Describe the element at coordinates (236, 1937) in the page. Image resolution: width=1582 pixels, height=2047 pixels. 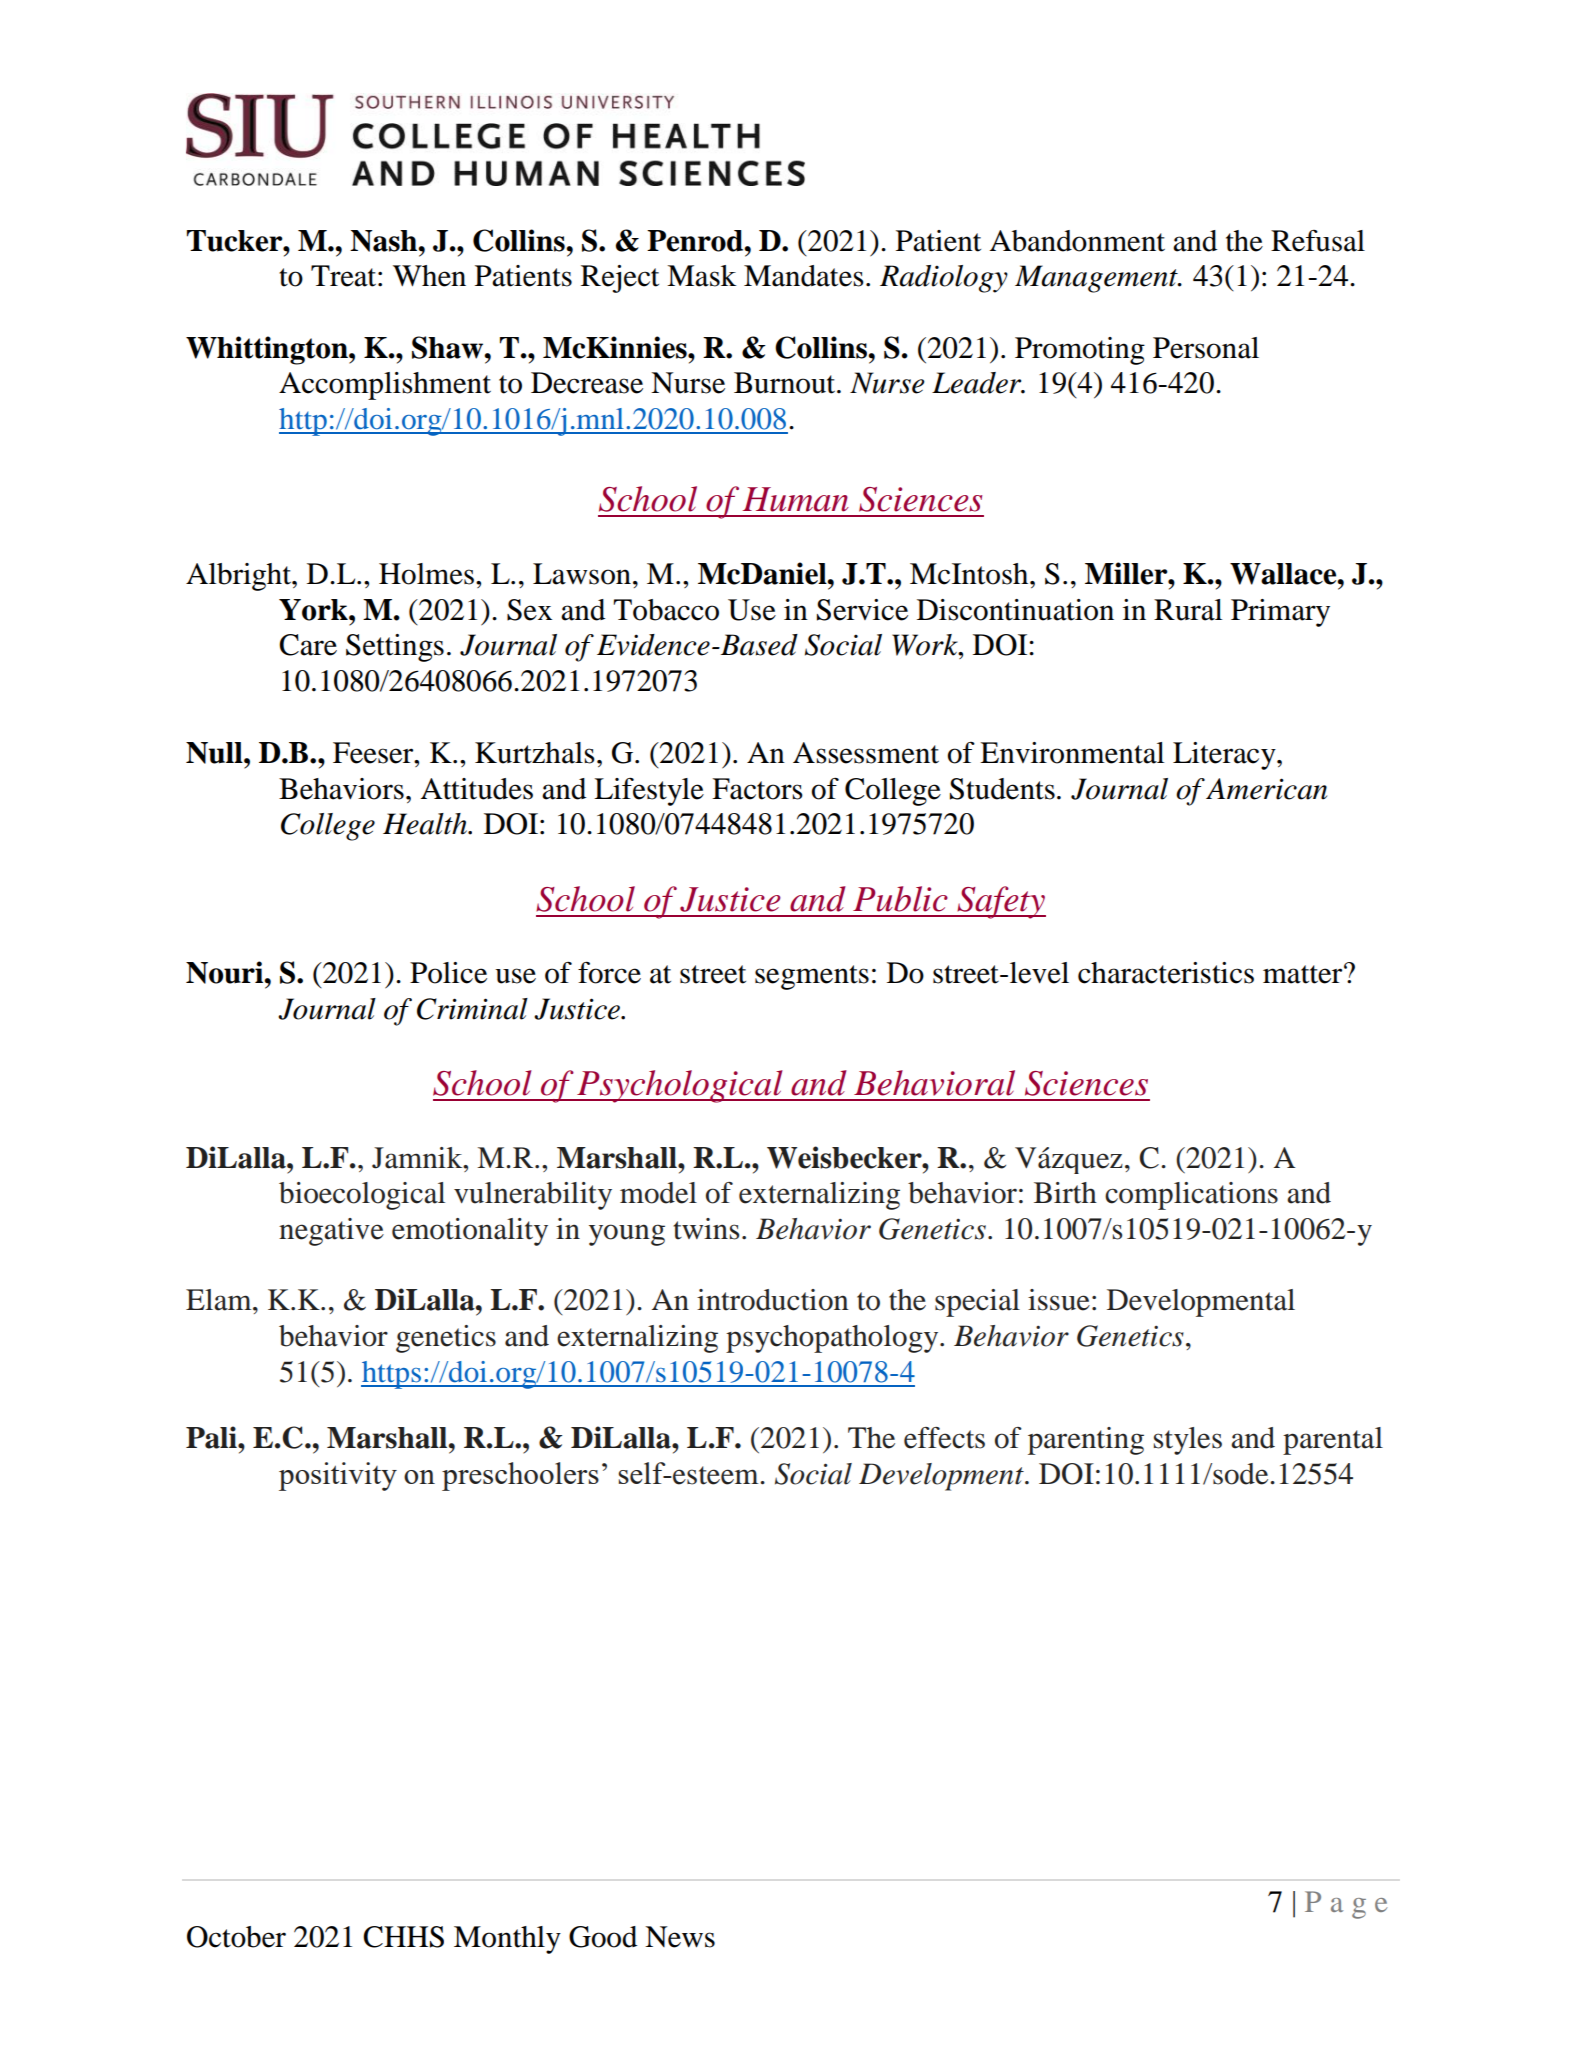
I see `October` at that location.
